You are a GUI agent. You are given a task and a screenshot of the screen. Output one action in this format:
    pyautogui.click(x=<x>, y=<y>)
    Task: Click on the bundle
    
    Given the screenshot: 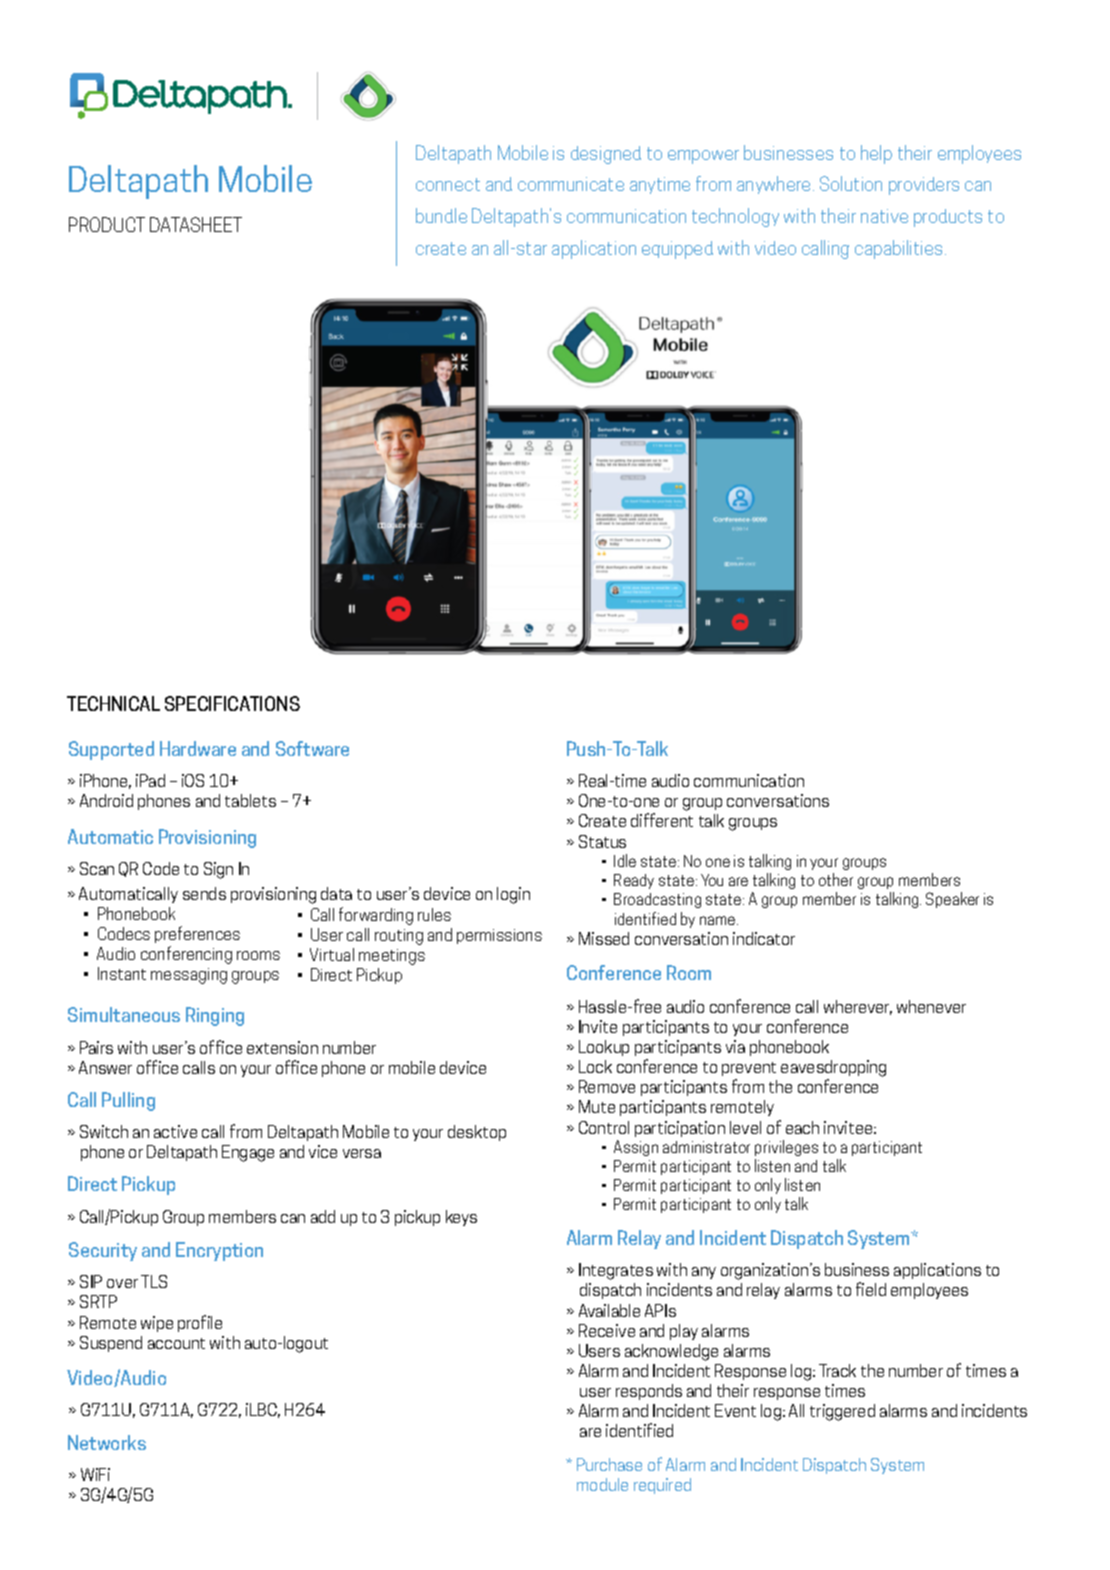 What is the action you would take?
    pyautogui.click(x=441, y=215)
